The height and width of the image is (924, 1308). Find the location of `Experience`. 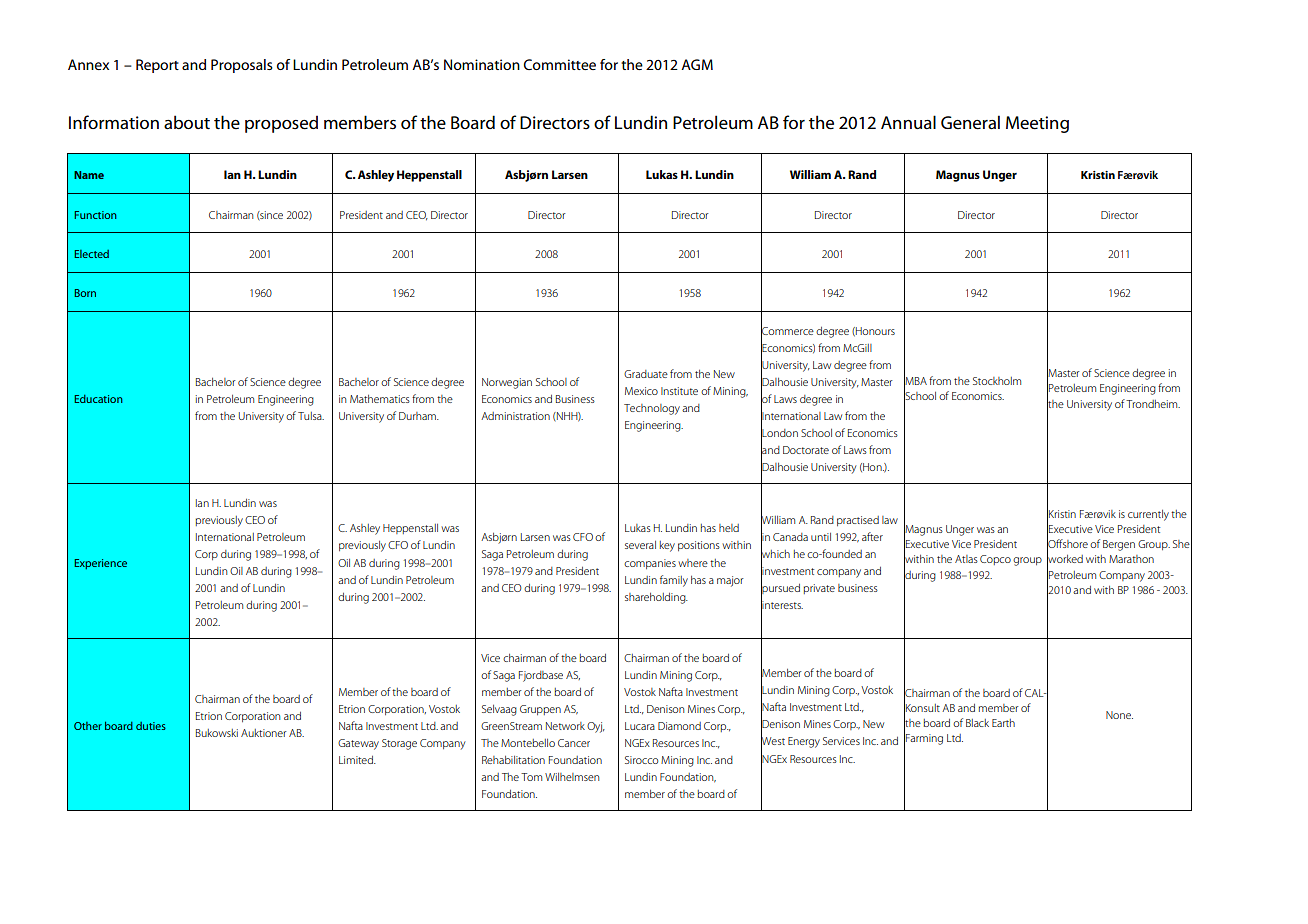

Experience is located at coordinates (100, 564).
